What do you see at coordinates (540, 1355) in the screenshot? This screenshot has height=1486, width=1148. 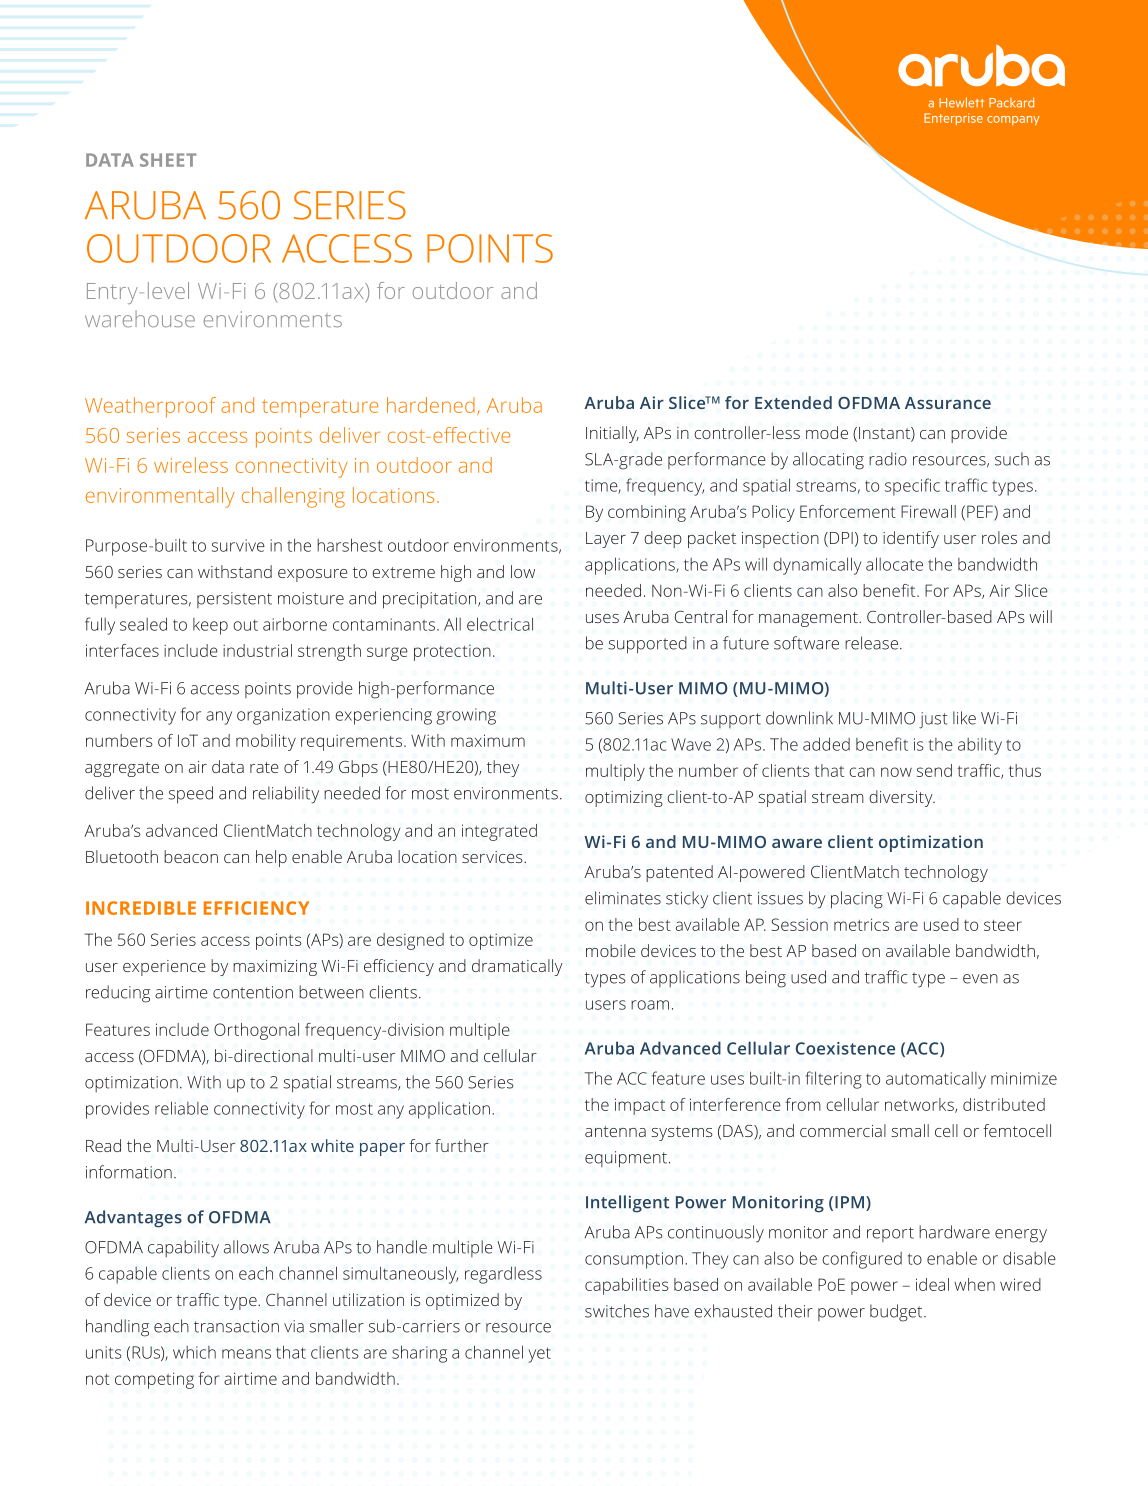 I see `yet` at bounding box center [540, 1355].
